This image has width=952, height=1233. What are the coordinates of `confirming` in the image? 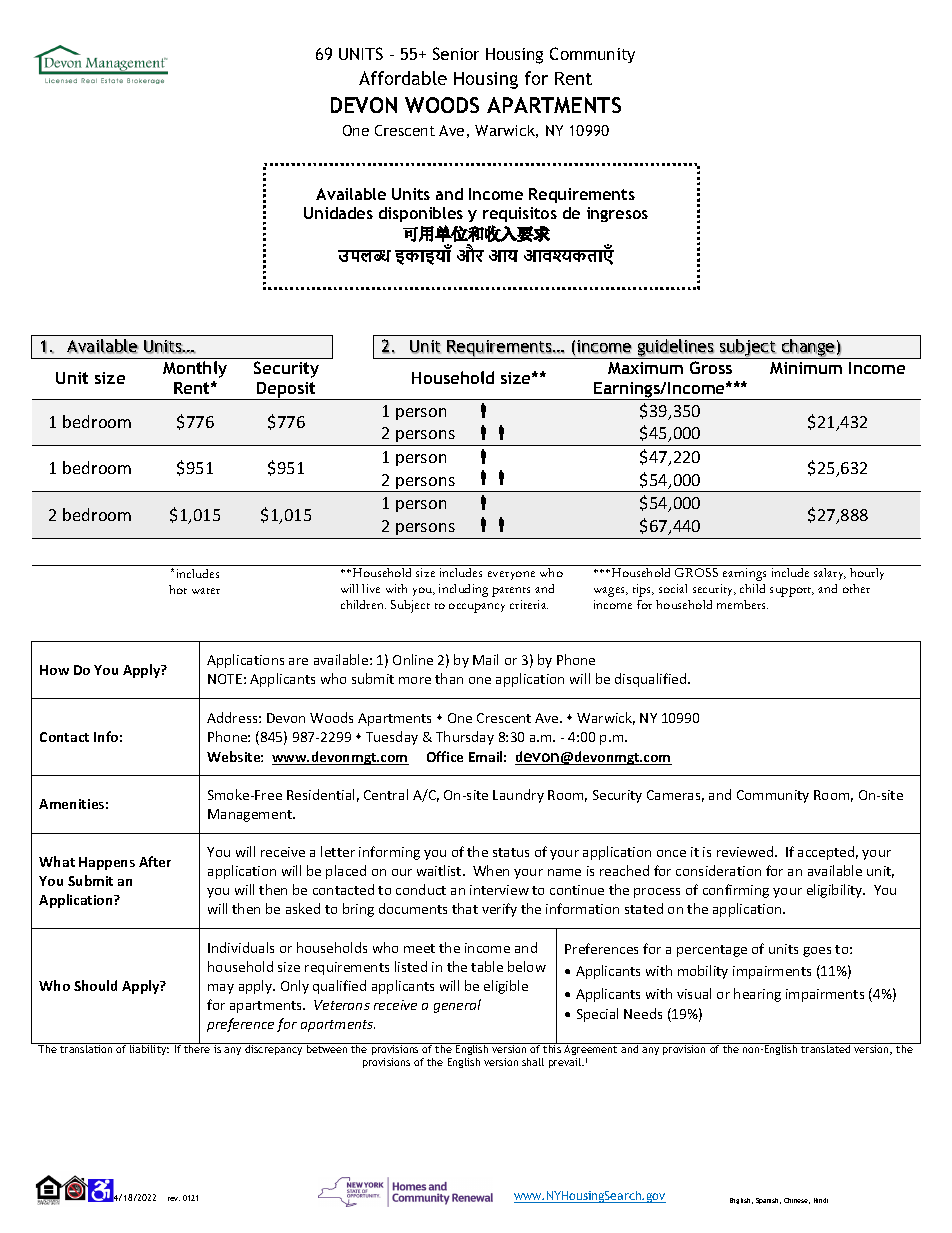 It's located at (736, 891).
